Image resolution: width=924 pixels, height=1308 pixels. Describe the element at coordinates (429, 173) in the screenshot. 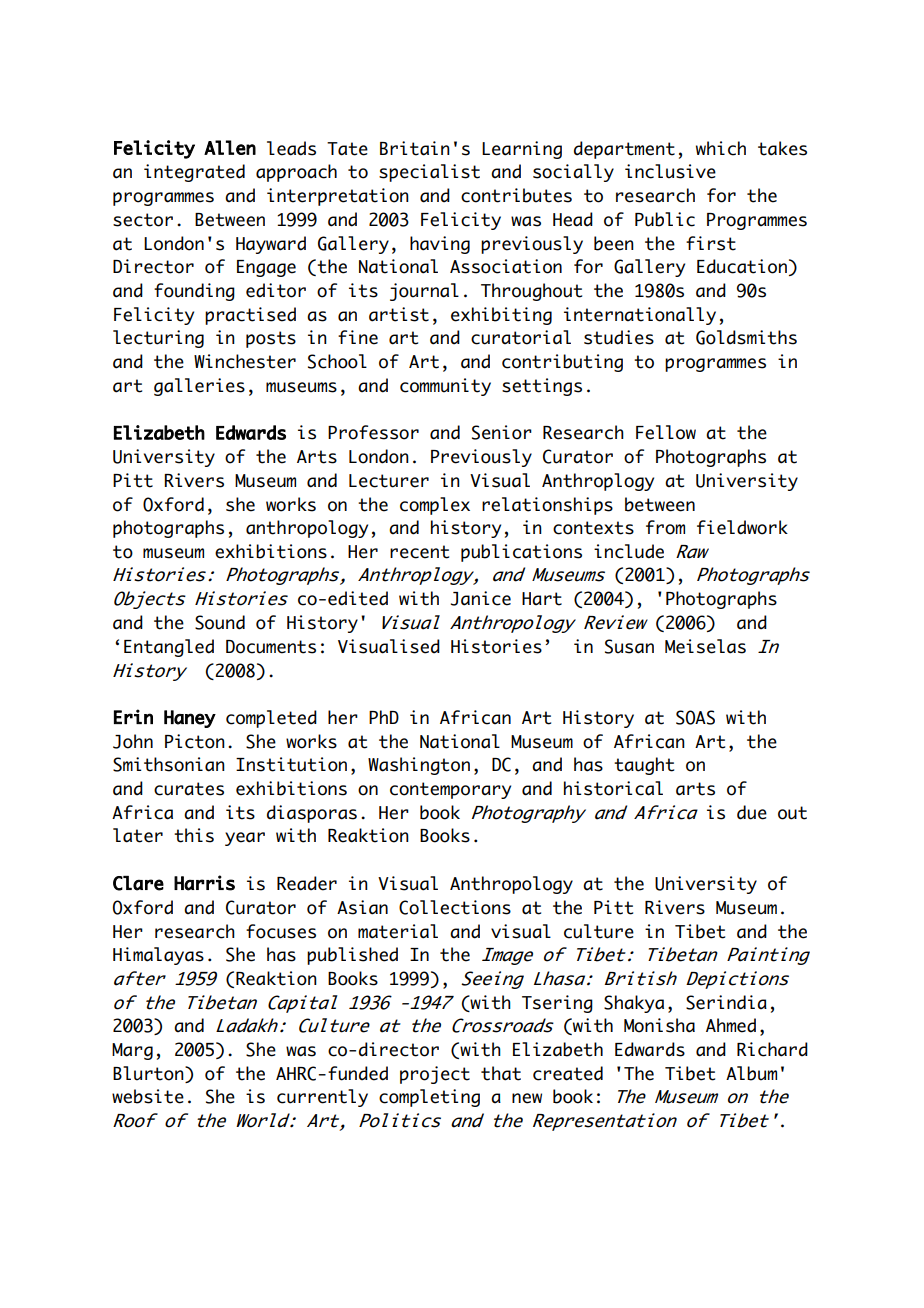

I see `specialist` at that location.
